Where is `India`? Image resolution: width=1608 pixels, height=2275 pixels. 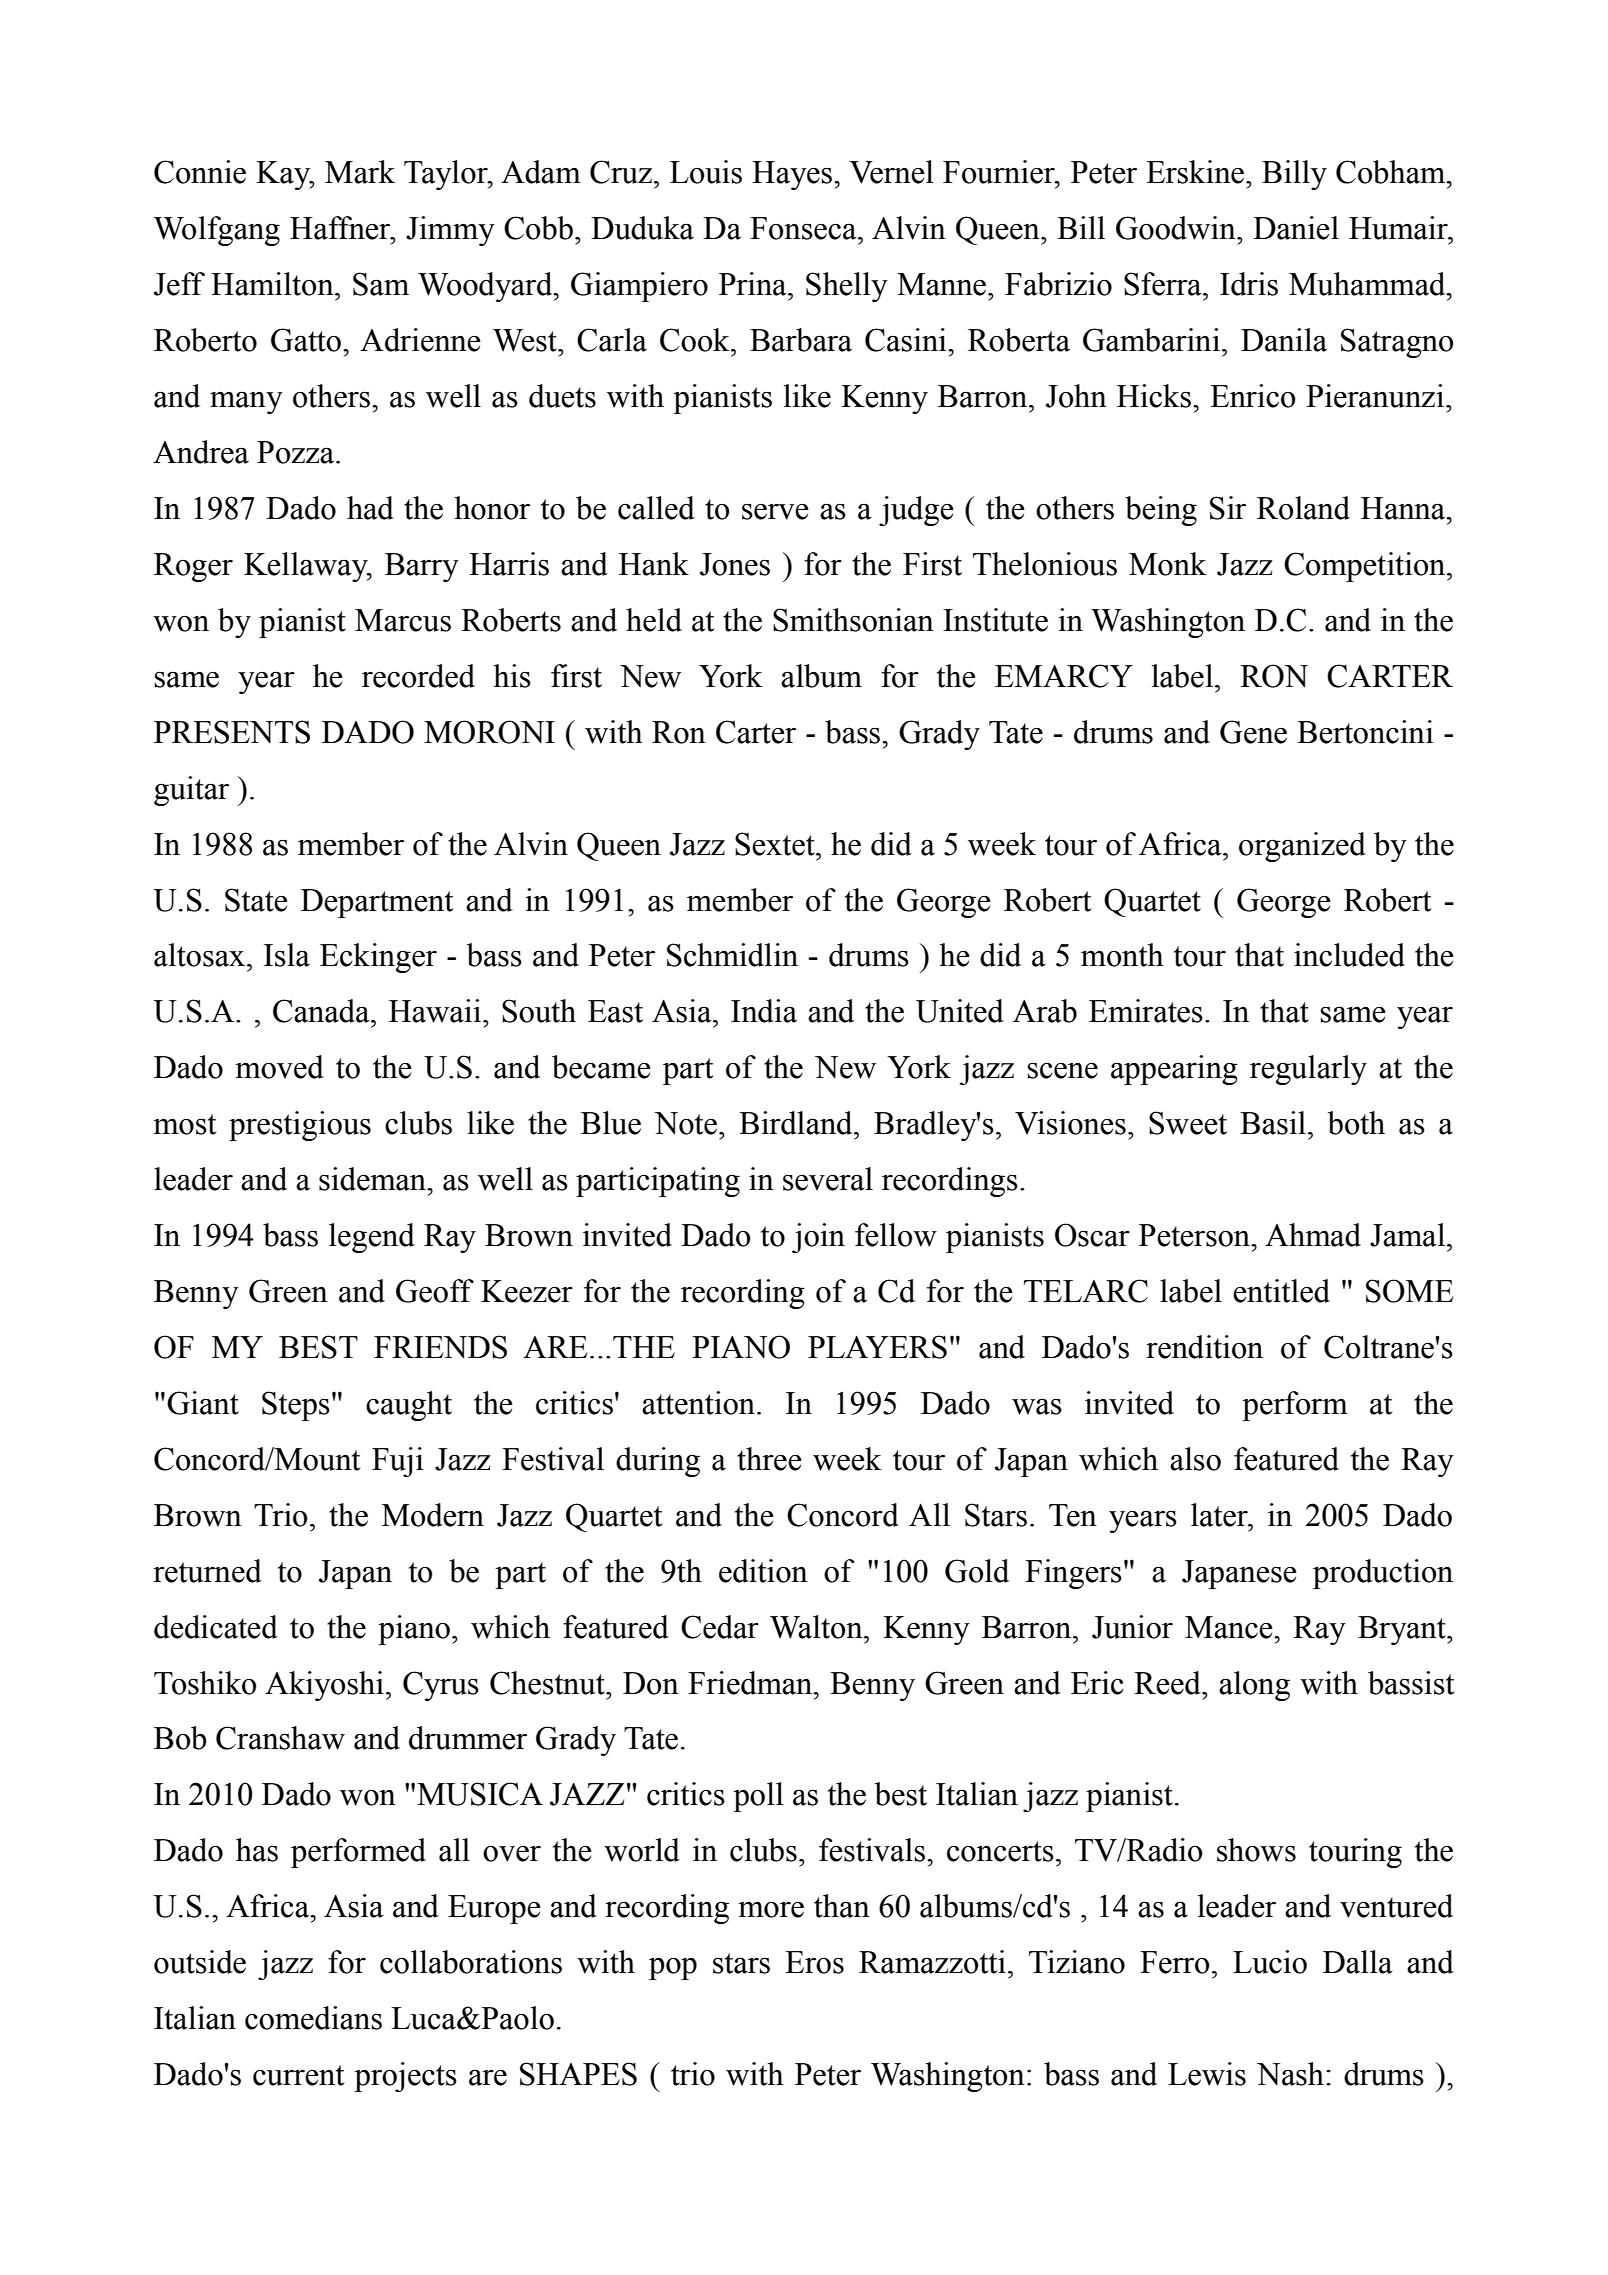
India is located at coordinates (764, 1011).
